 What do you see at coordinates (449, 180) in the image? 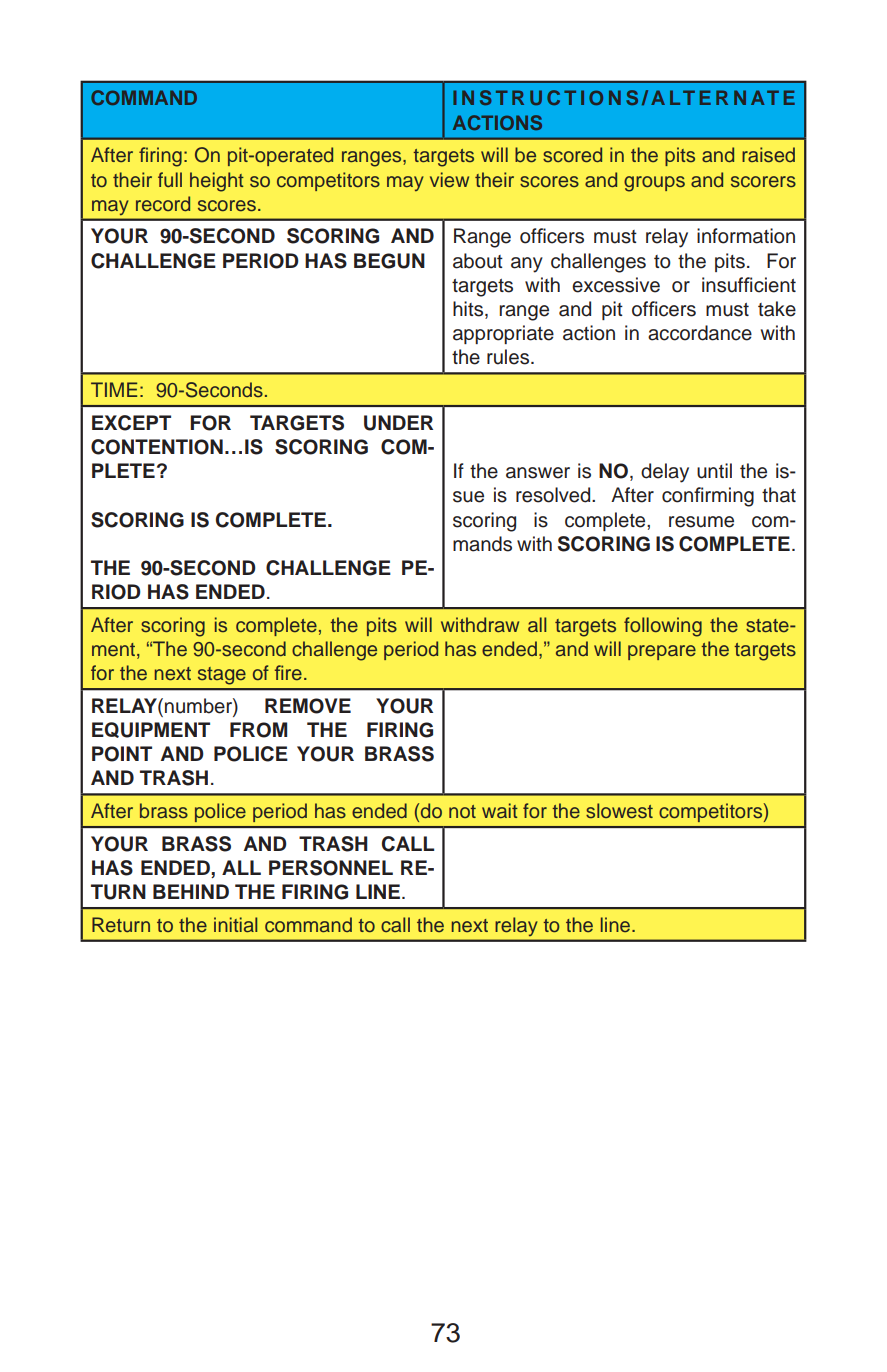
I see `view` at bounding box center [449, 180].
